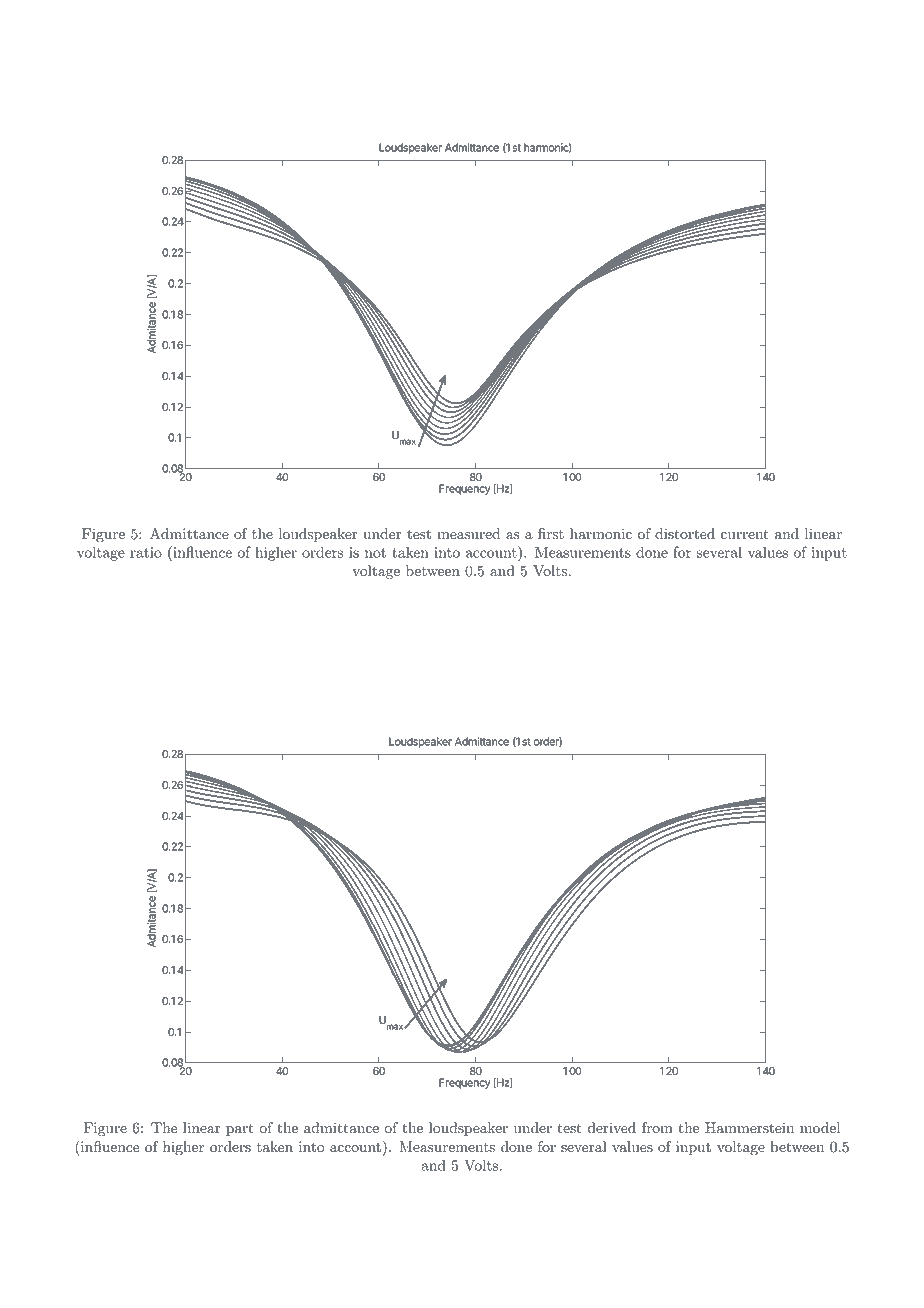 This page has height=1308, width=924. I want to click on Hammerstein, so click(749, 1128).
